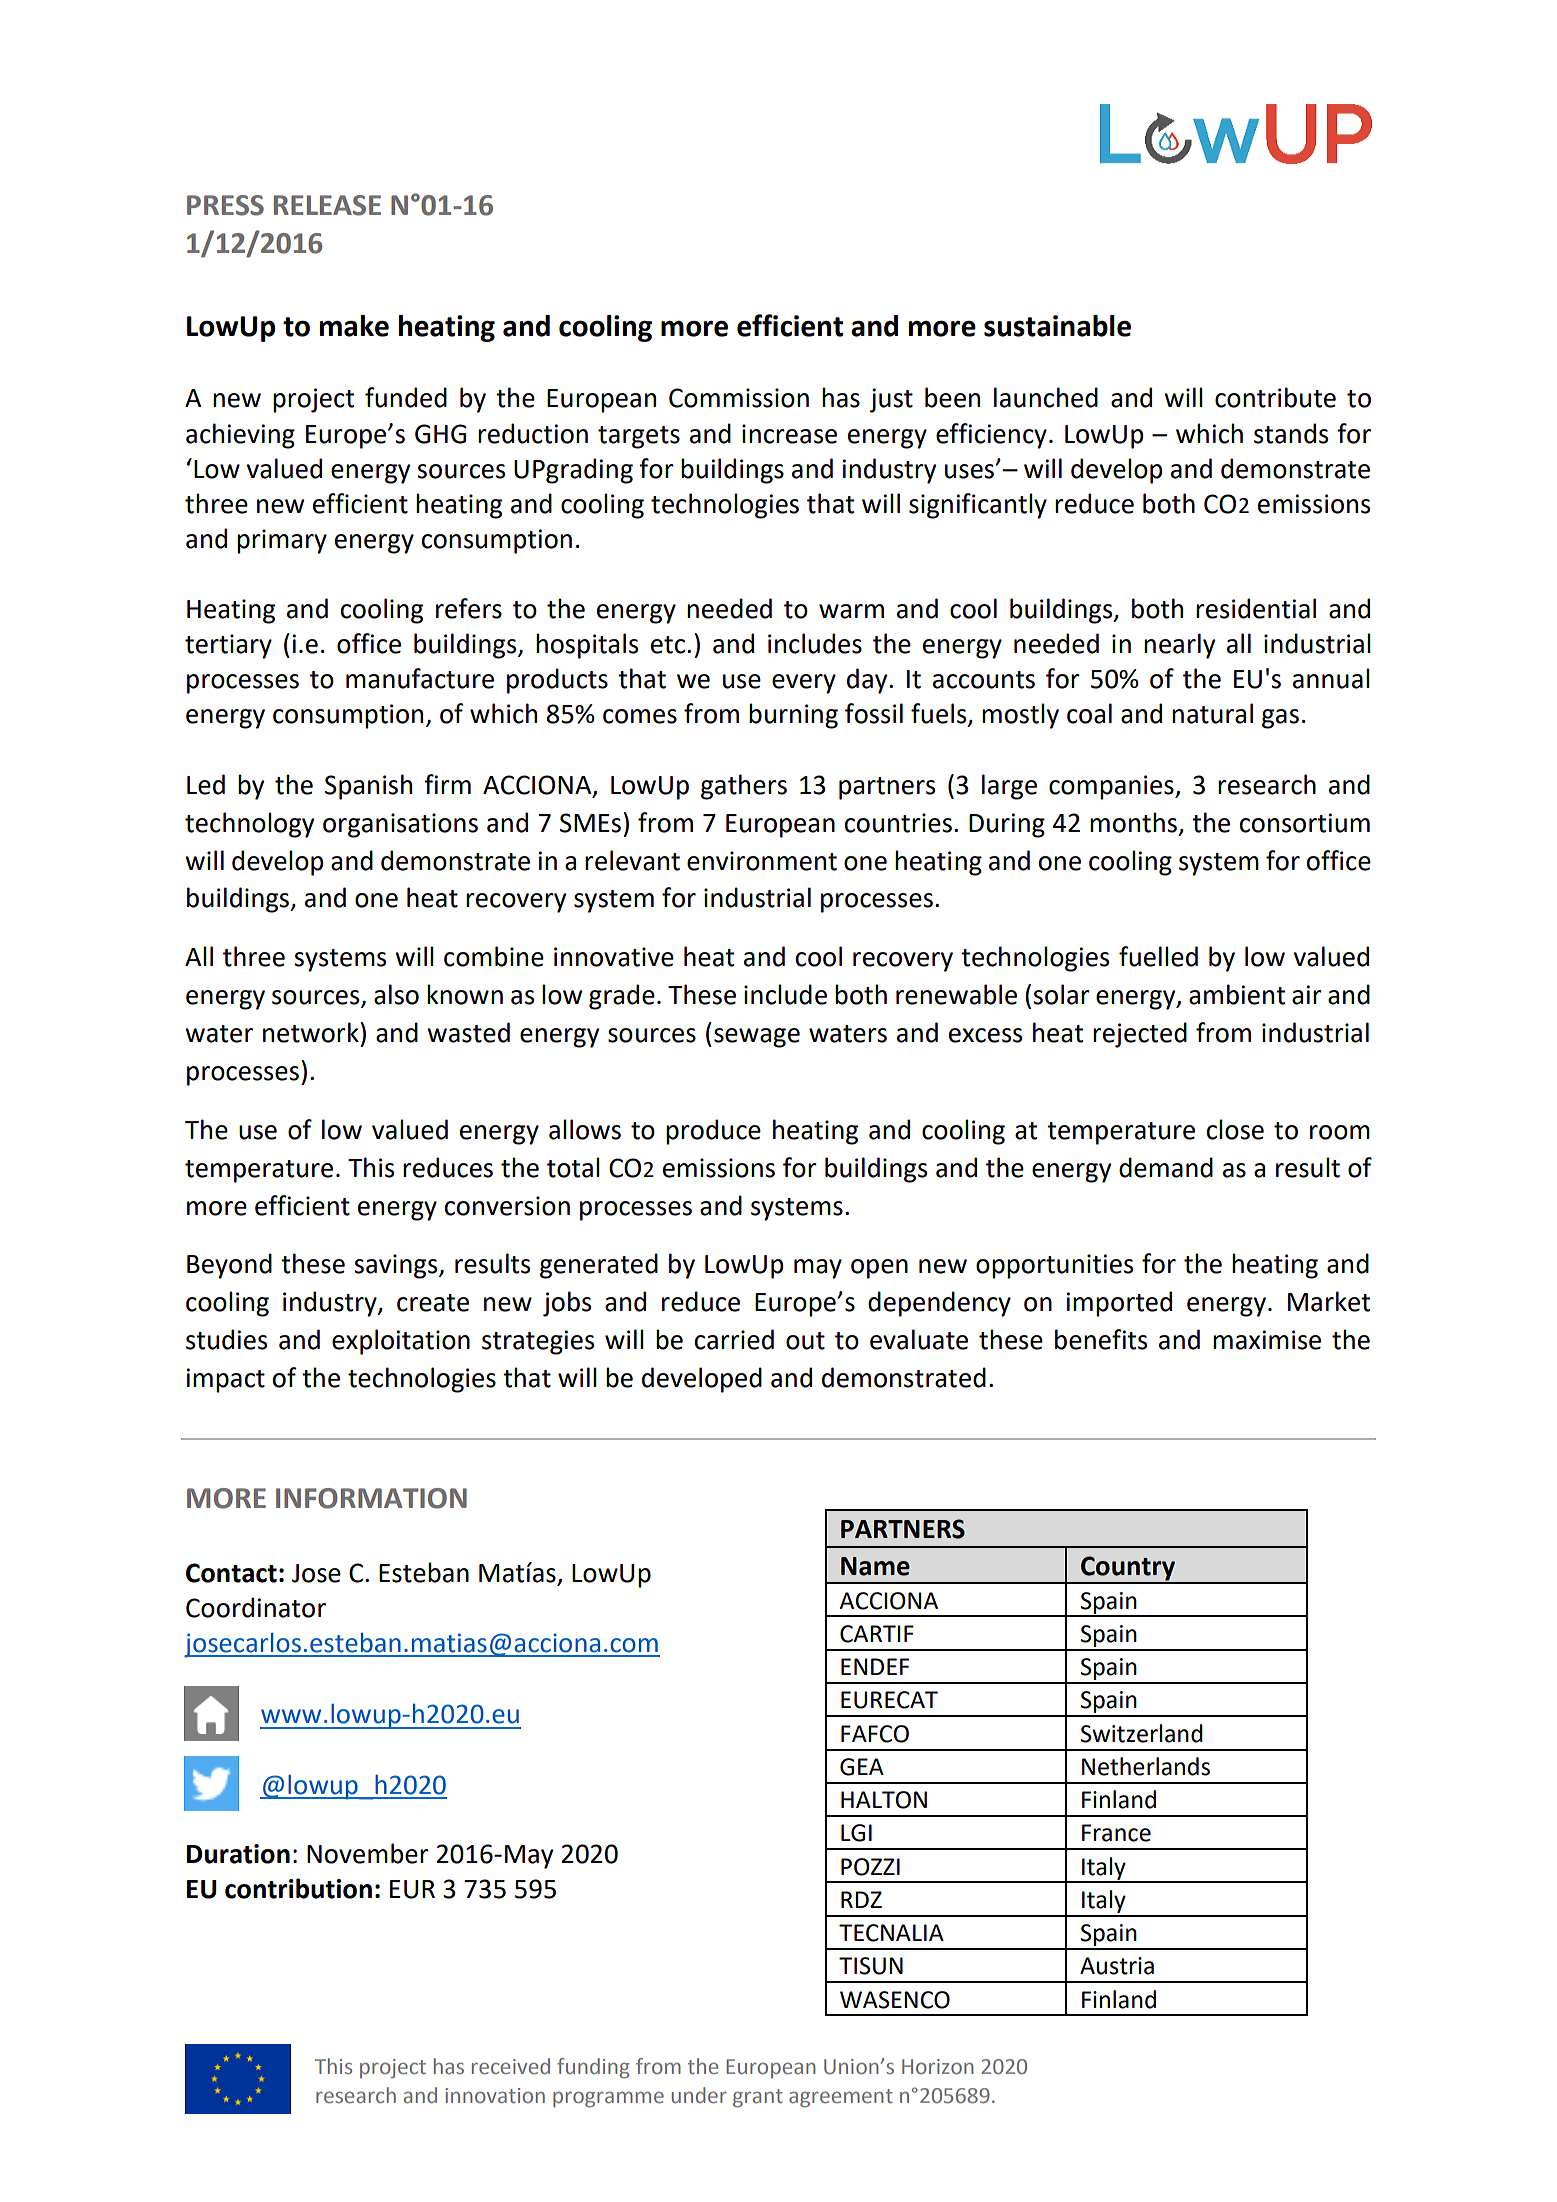 This page has height=2202, width=1557. Describe the element at coordinates (420, 678) in the page. I see `manufacture` at that location.
